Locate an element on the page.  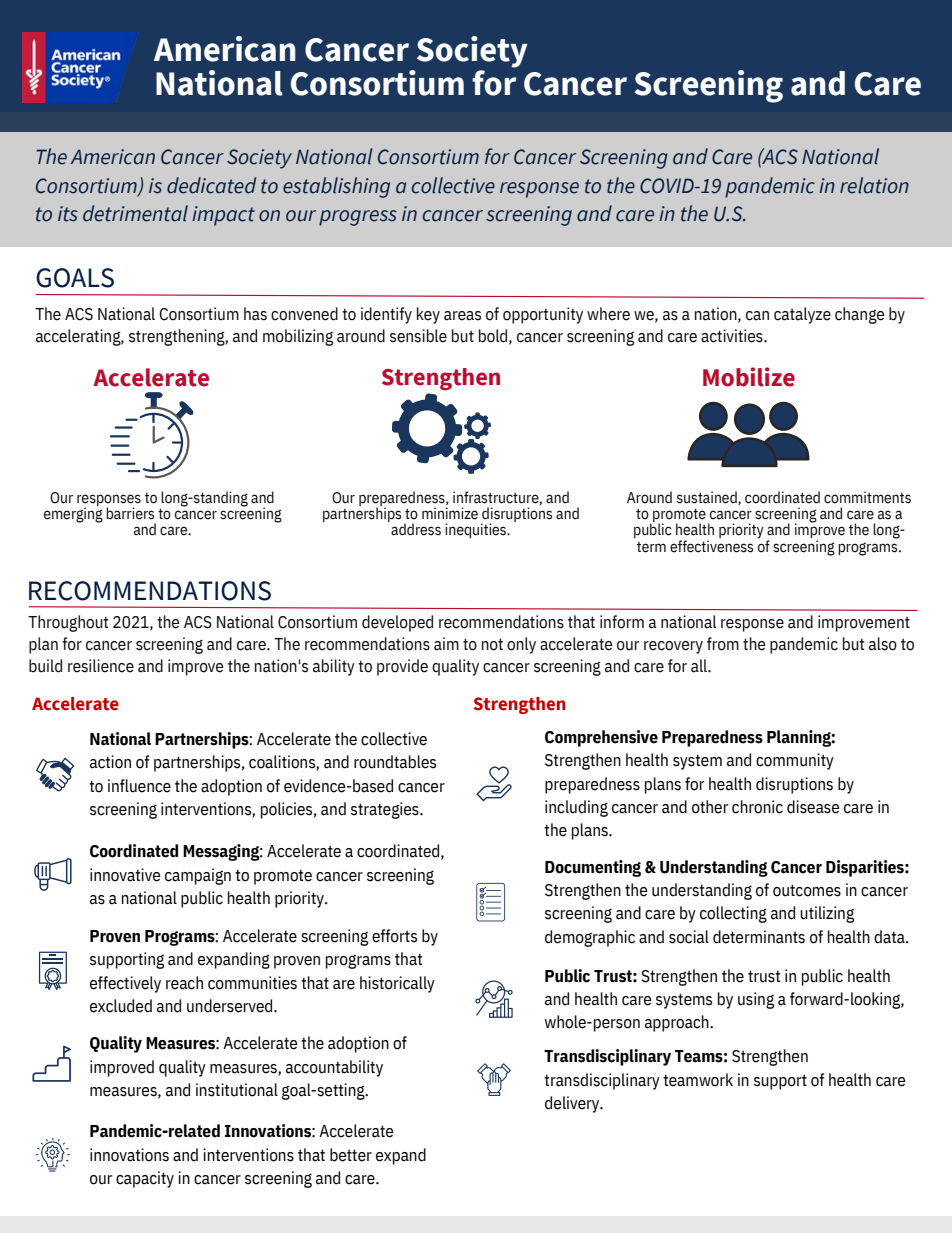
relation is located at coordinates (874, 185).
